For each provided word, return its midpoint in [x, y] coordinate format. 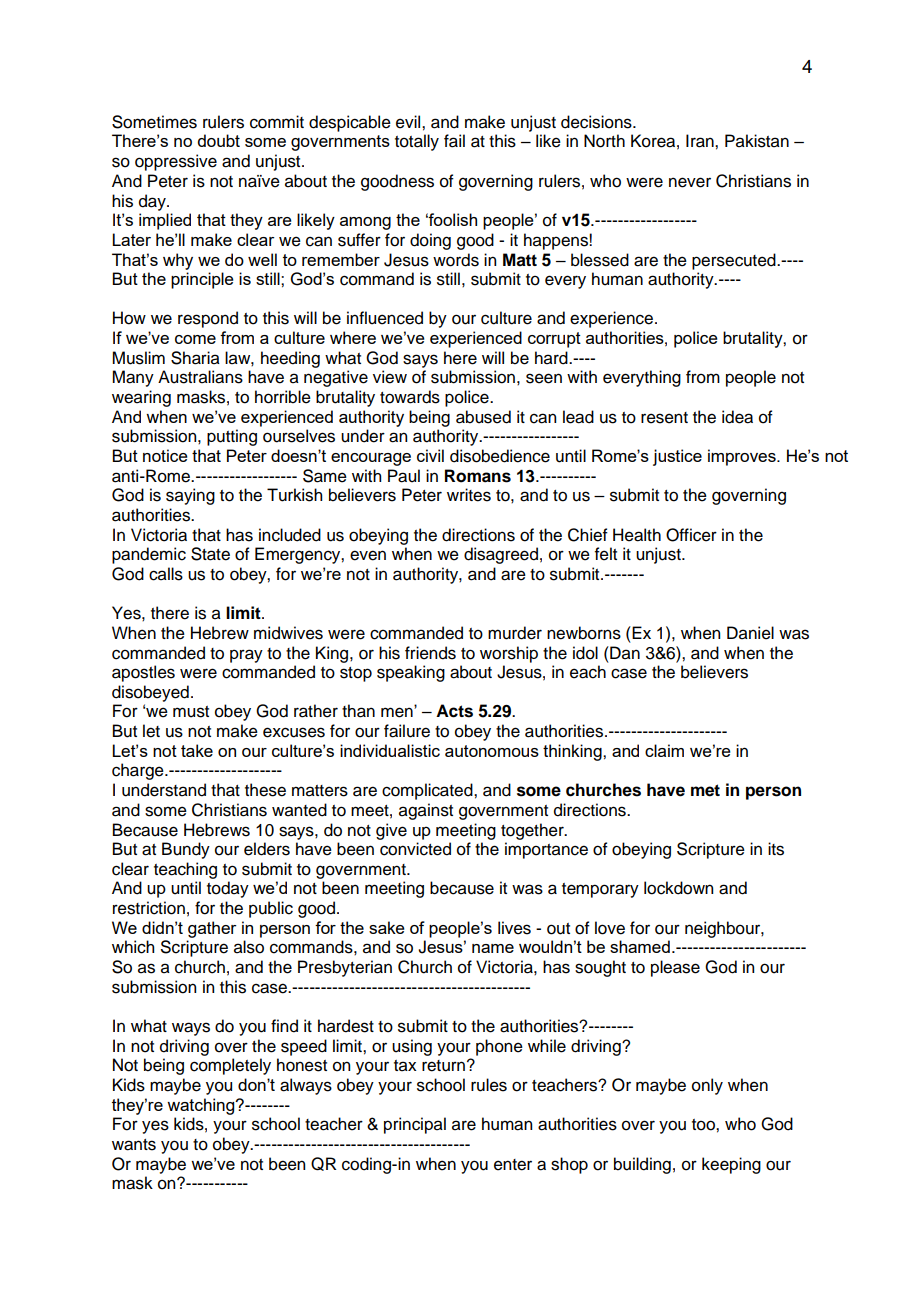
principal [415, 1125]
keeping [731, 1165]
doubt [218, 140]
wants [134, 1145]
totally [417, 142]
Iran [701, 141]
